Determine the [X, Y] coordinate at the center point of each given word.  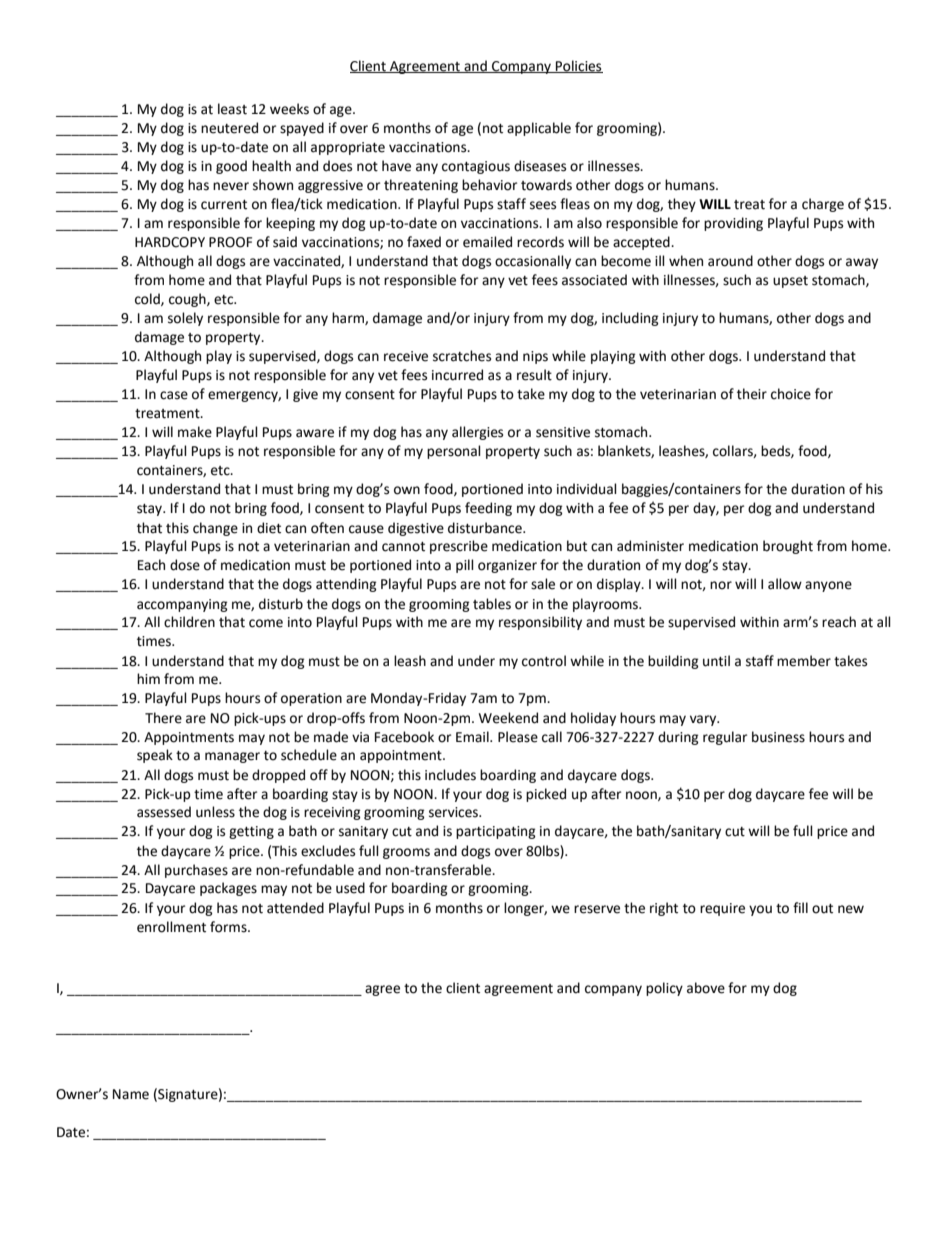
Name [131, 1094]
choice [791, 394]
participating [496, 832]
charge [823, 205]
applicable [539, 129]
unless [215, 812]
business [778, 737]
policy [664, 989]
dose [185, 565]
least [232, 109]
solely [185, 319]
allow [785, 584]
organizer [507, 566]
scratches [462, 356]
